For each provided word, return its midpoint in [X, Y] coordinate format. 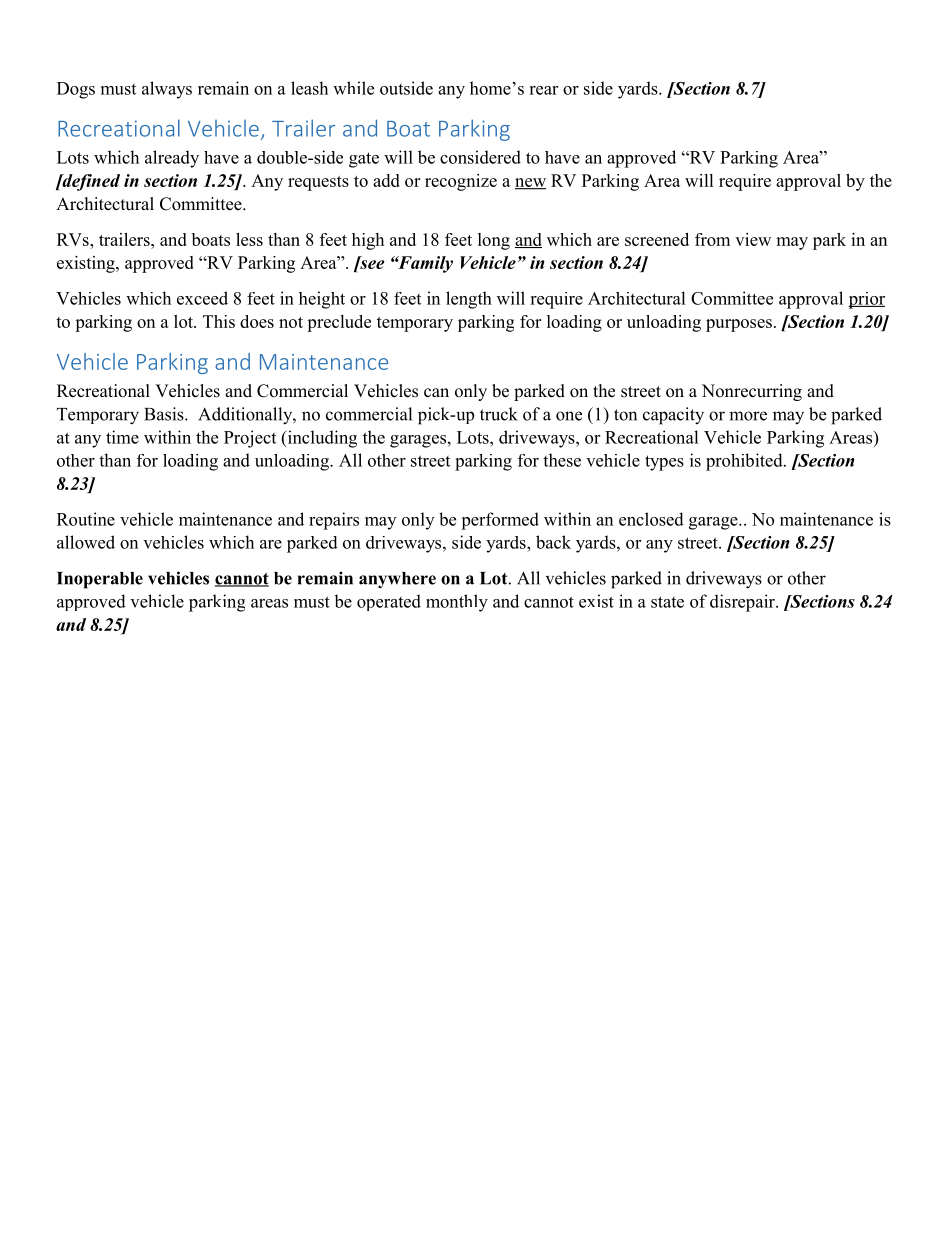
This [219, 321]
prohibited [745, 462]
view [753, 239]
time [122, 437]
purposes [739, 325]
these [562, 460]
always [167, 90]
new [530, 184]
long [494, 241]
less [249, 239]
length [469, 300]
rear [543, 90]
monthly [457, 603]
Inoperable [100, 580]
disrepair [743, 603]
